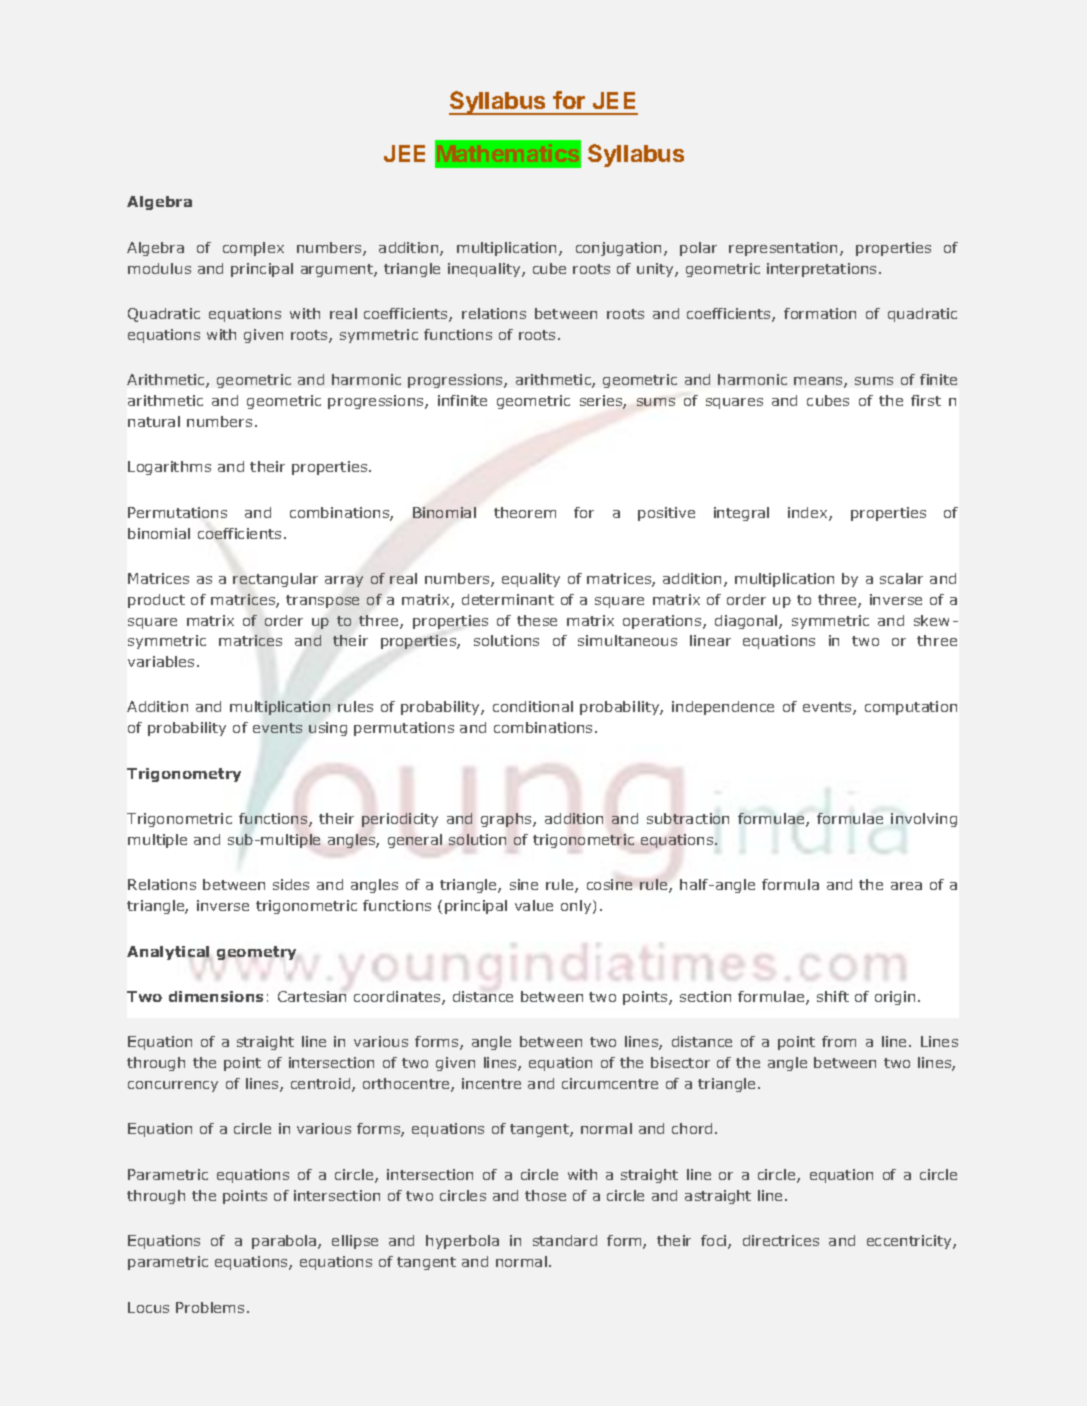 The width and height of the page is (1087, 1406). What do you see at coordinates (184, 775) in the page?
I see `Trigonometry` at bounding box center [184, 775].
